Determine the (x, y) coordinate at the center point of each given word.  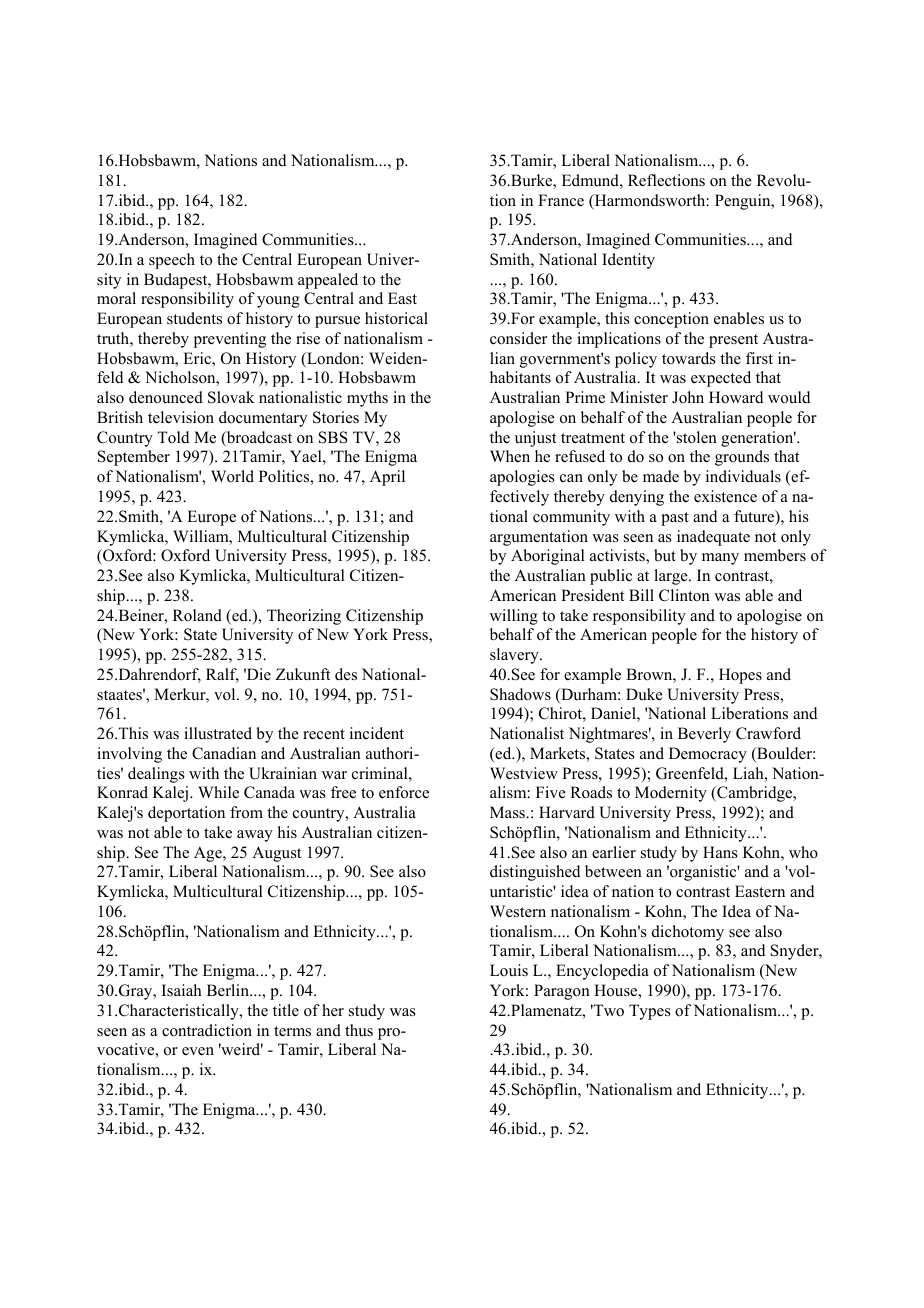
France (561, 200)
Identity (628, 261)
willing (514, 617)
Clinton (684, 595)
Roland (197, 615)
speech (172, 261)
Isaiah (182, 990)
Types (650, 1012)
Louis (509, 970)
